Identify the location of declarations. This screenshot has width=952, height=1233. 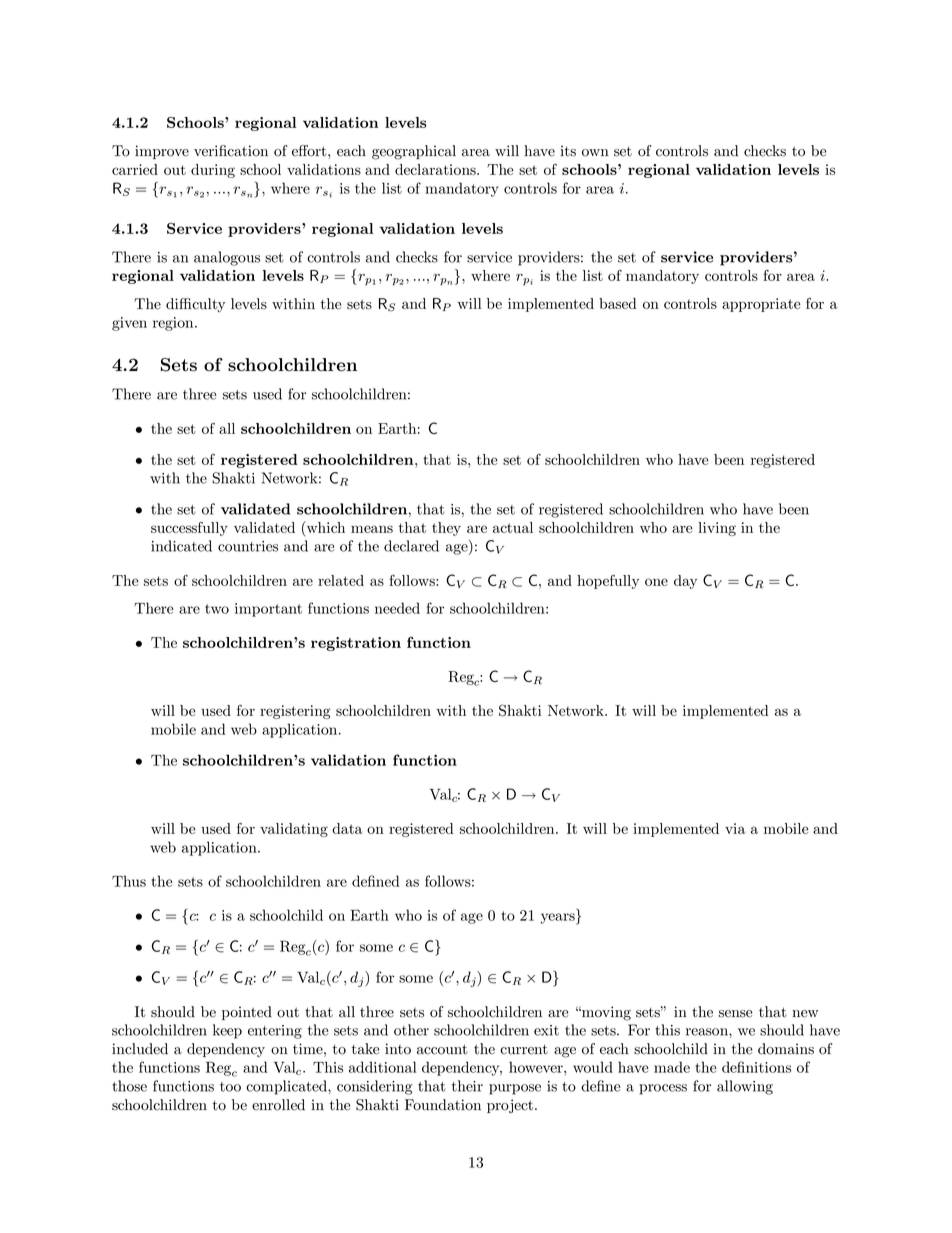
(436, 169).
